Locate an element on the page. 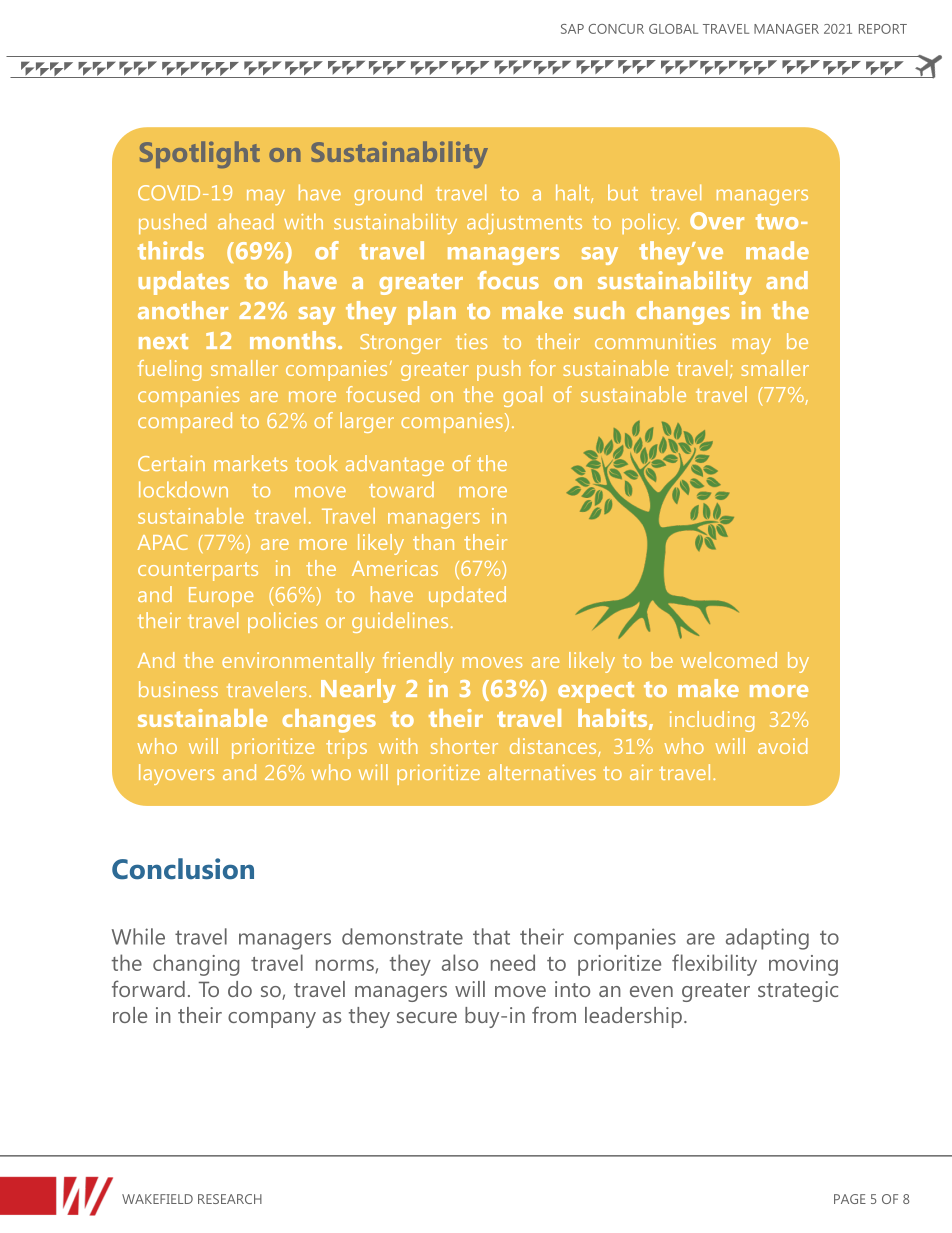 The width and height of the document is (952, 1233). Europe is located at coordinates (221, 597).
